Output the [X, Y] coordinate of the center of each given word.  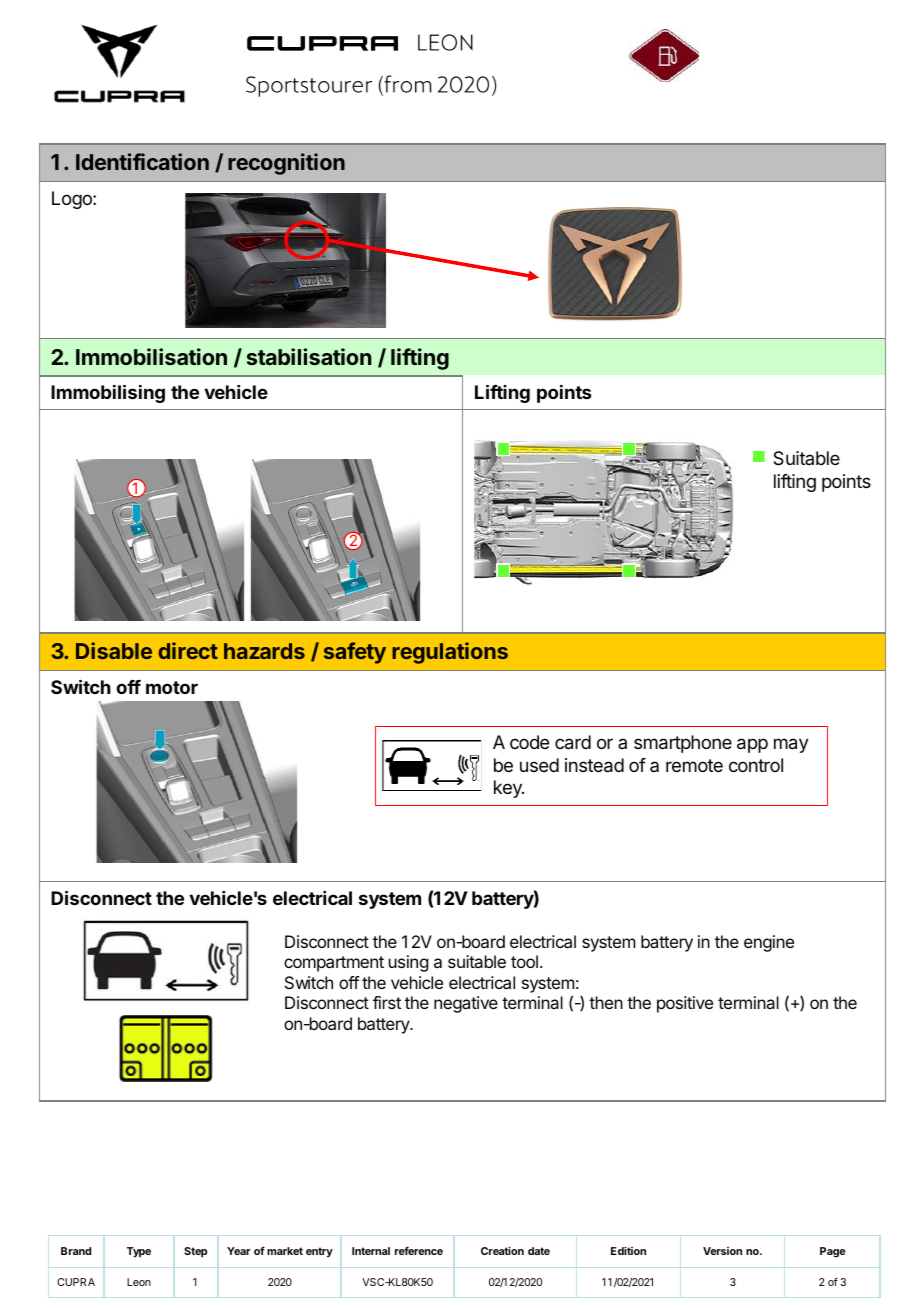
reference [419, 1251]
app [752, 745]
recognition [286, 164]
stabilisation [309, 356]
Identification [142, 161]
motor [172, 687]
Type [139, 1252]
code [529, 742]
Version [722, 1251]
